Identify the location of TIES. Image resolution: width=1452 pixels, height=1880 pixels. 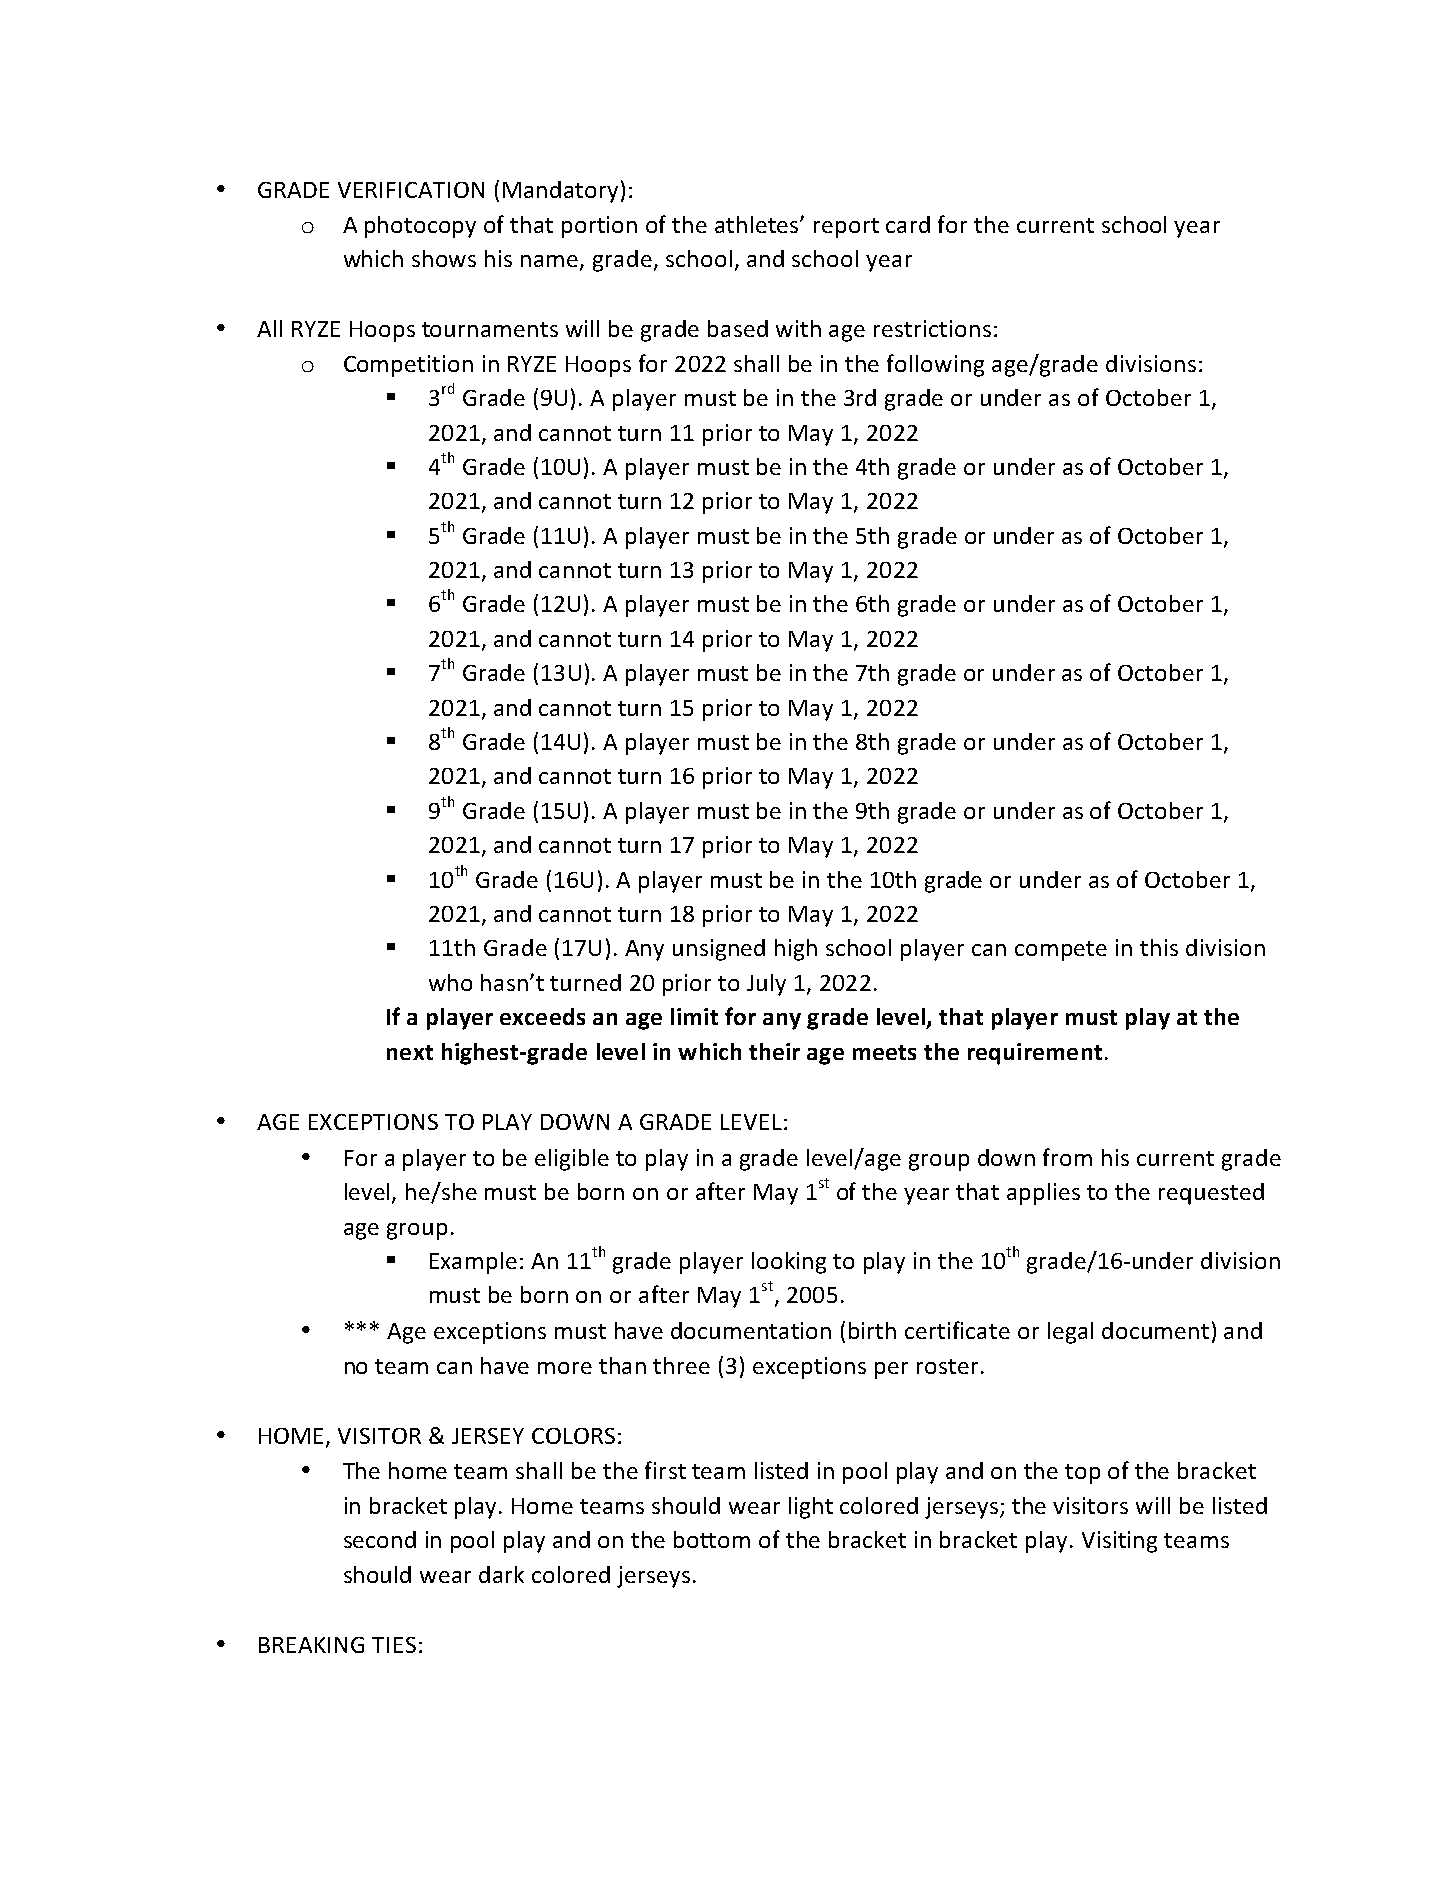
(394, 1645).
